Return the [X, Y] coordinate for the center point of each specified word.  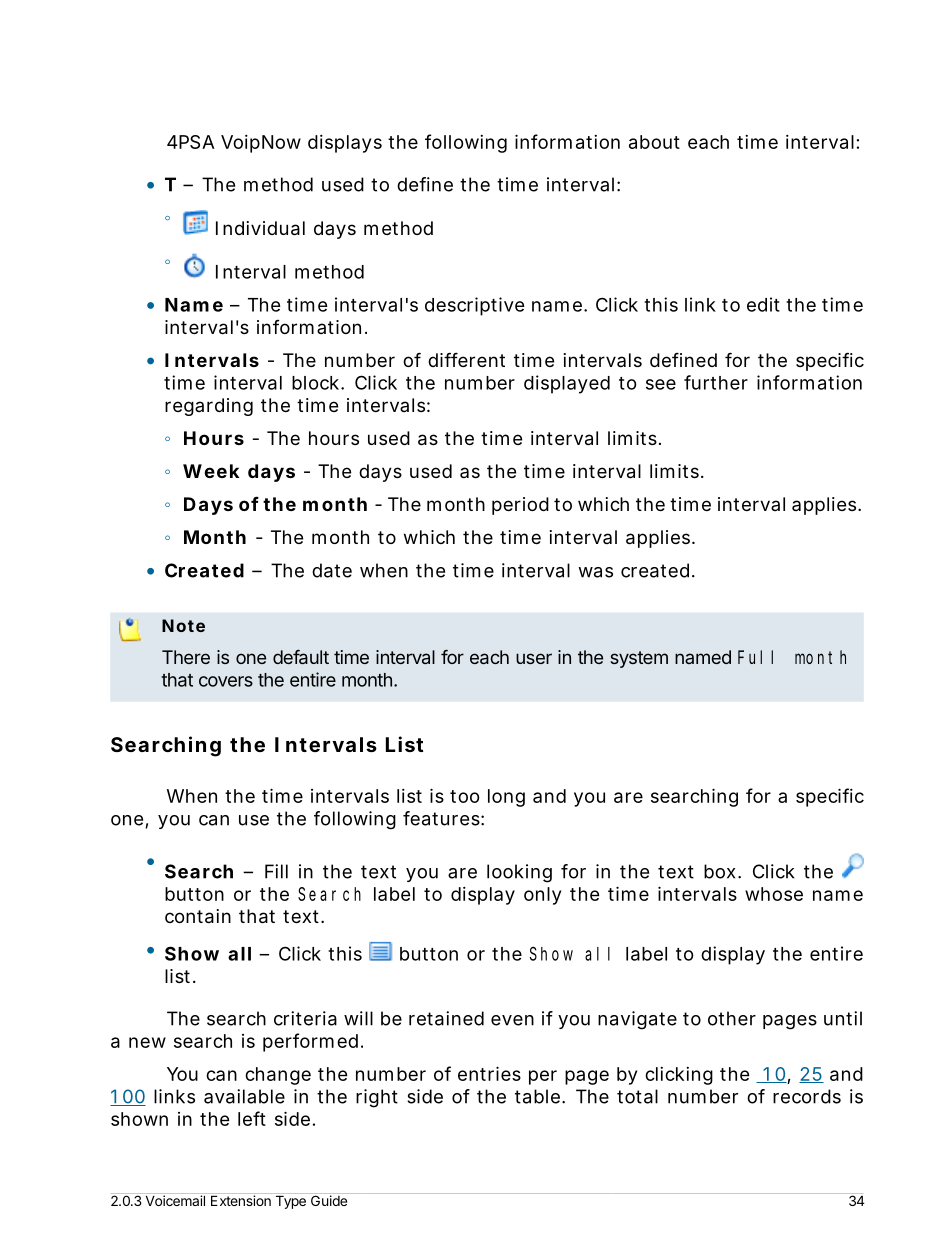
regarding [209, 407]
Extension [241, 1200]
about [654, 142]
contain [198, 916]
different [466, 359]
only [542, 896]
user [534, 658]
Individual [260, 228]
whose [774, 894]
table [537, 1096]
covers [226, 681]
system [639, 659]
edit [763, 304]
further [716, 382]
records [807, 1096]
